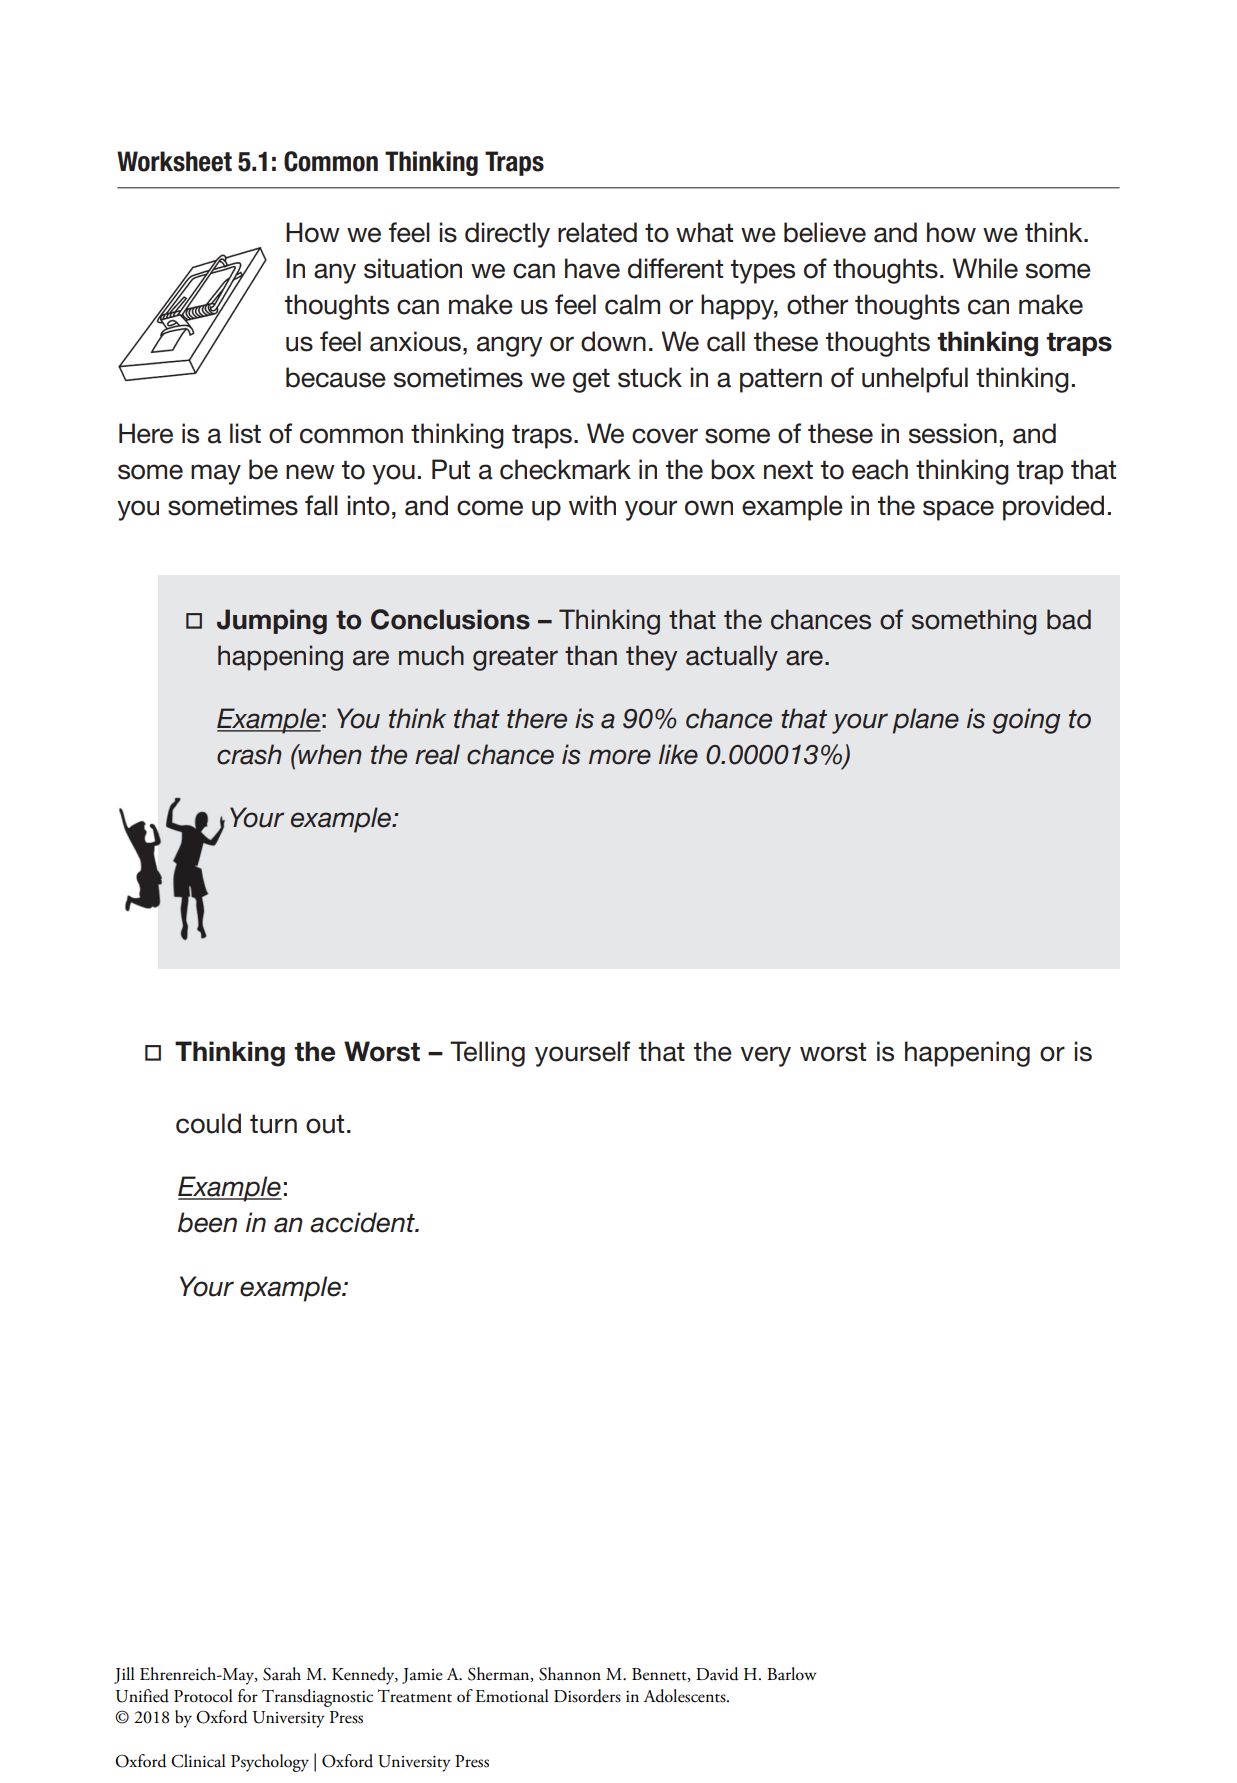 The height and width of the document is (1783, 1237). What do you see at coordinates (207, 1222) in the document?
I see `been` at bounding box center [207, 1222].
